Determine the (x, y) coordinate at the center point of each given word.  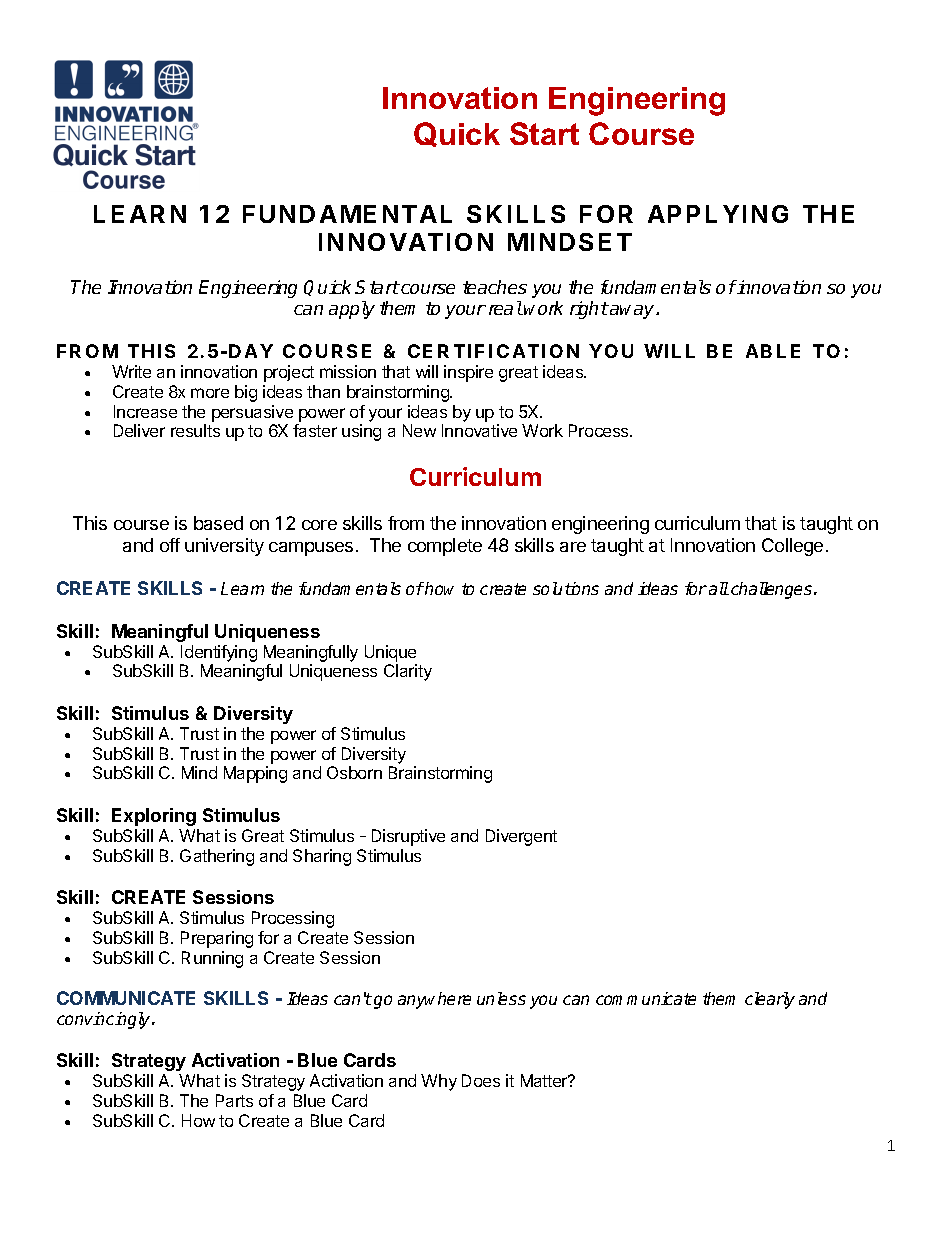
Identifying (219, 653)
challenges (773, 590)
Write (131, 371)
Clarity (408, 672)
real (506, 308)
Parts (234, 1100)
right (589, 310)
